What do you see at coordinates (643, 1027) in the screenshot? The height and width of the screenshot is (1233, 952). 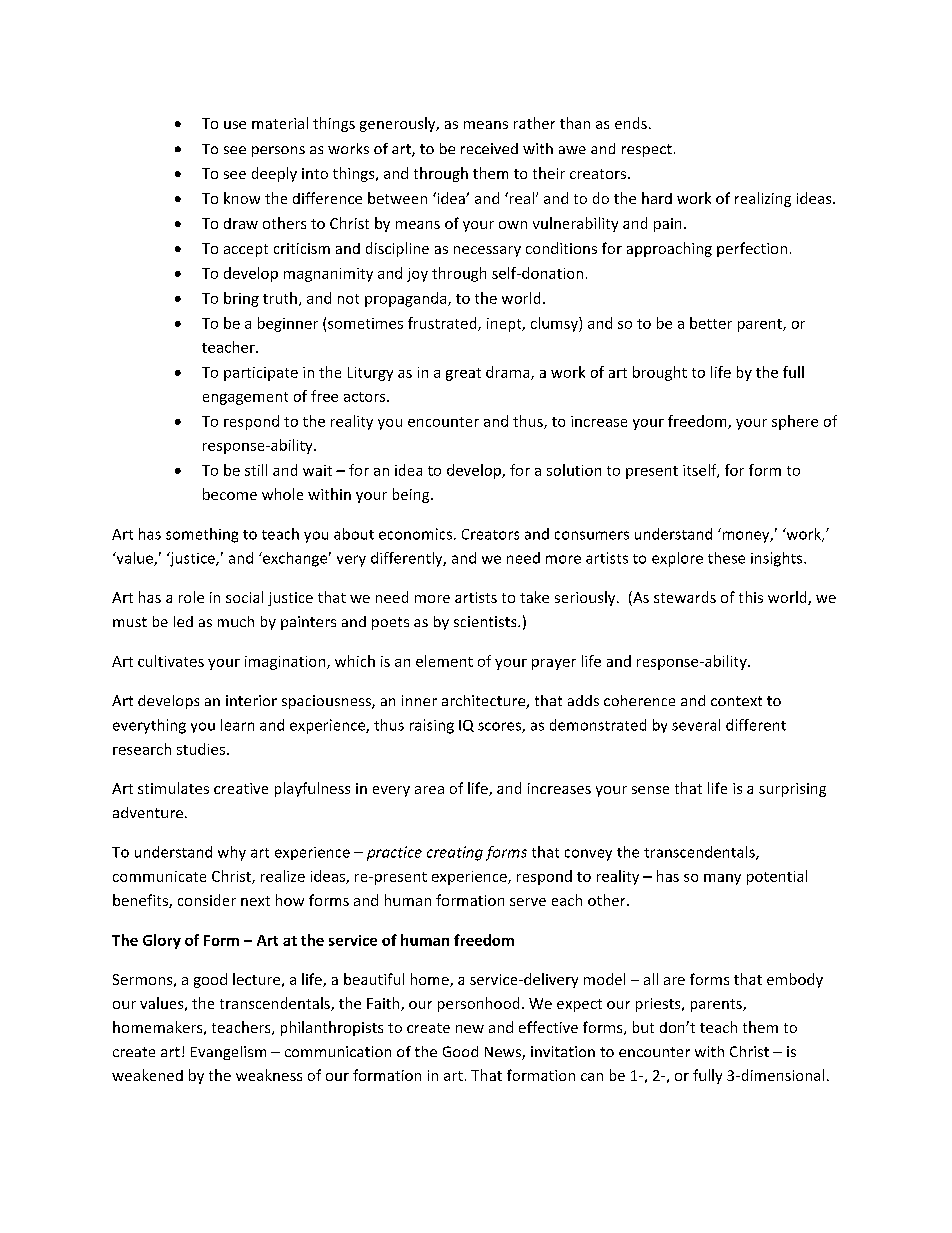 I see `but` at bounding box center [643, 1027].
